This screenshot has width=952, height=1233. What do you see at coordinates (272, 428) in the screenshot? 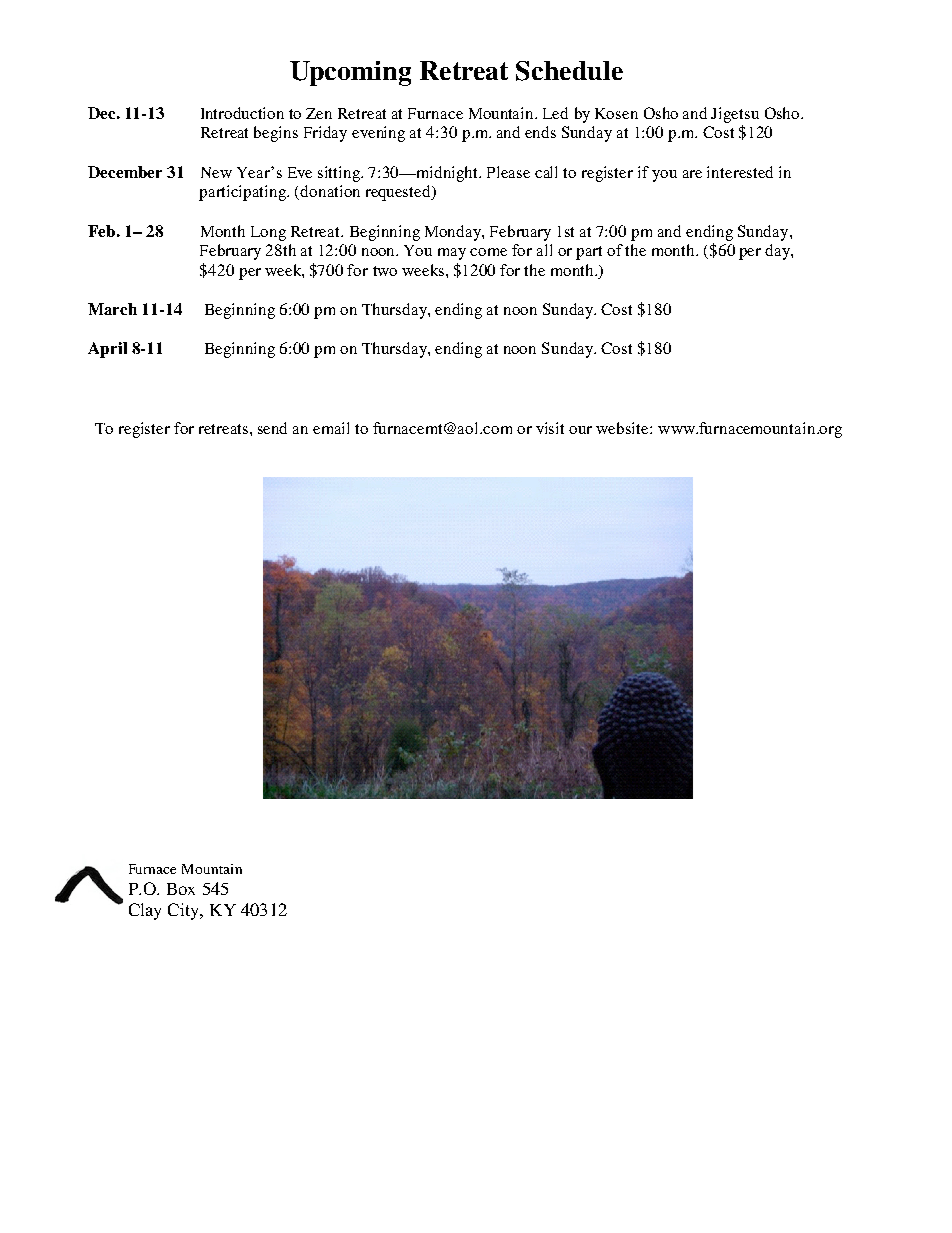
I see `send` at bounding box center [272, 428].
